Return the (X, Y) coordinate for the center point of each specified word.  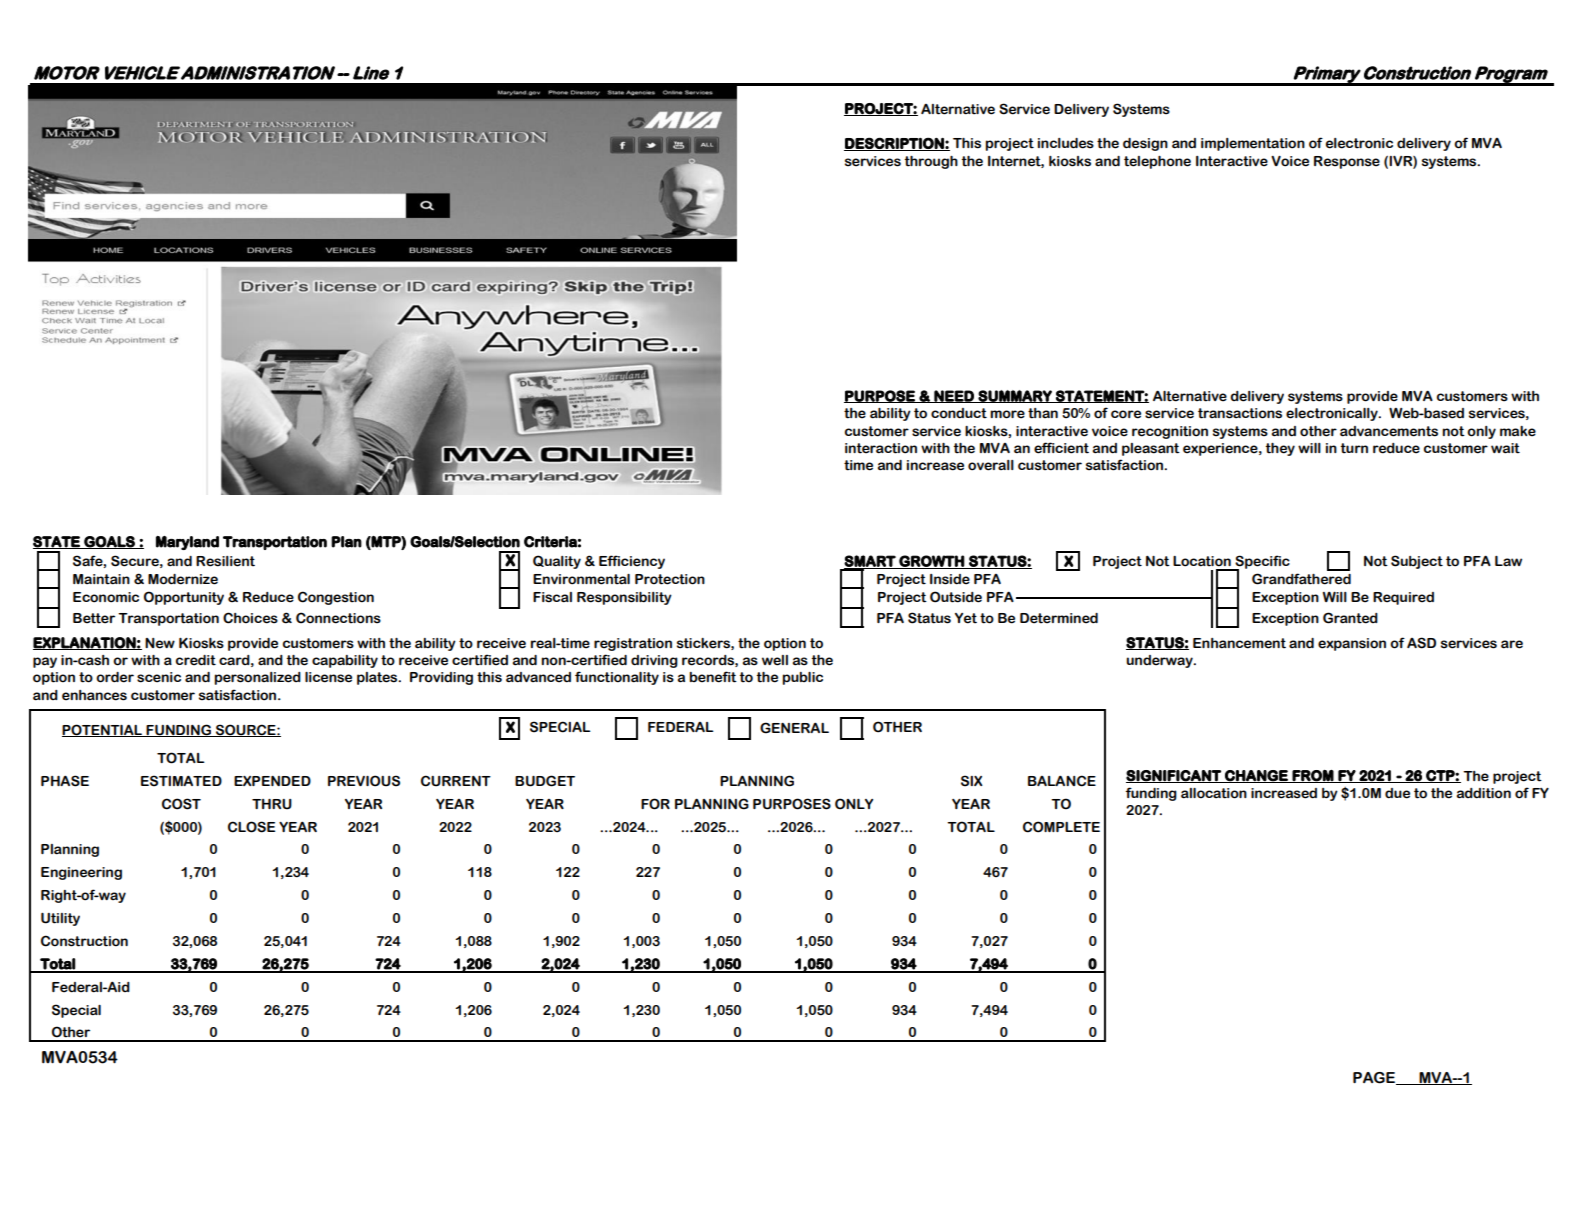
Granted (1350, 618)
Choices (250, 618)
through (931, 162)
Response (1347, 162)
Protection (670, 579)
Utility (60, 919)
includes (1066, 143)
